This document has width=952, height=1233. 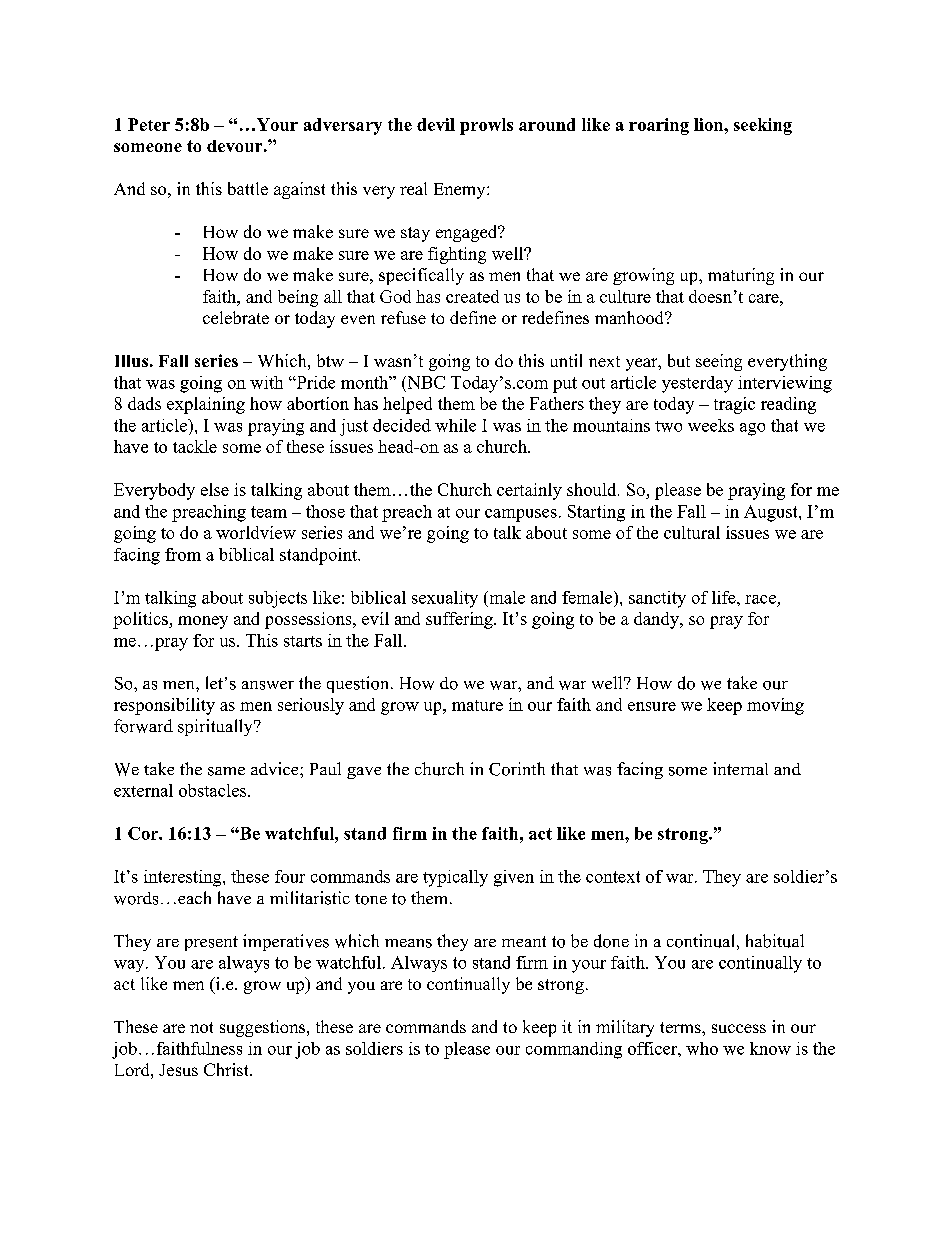 What do you see at coordinates (711, 425) in the document?
I see `weeks` at bounding box center [711, 425].
